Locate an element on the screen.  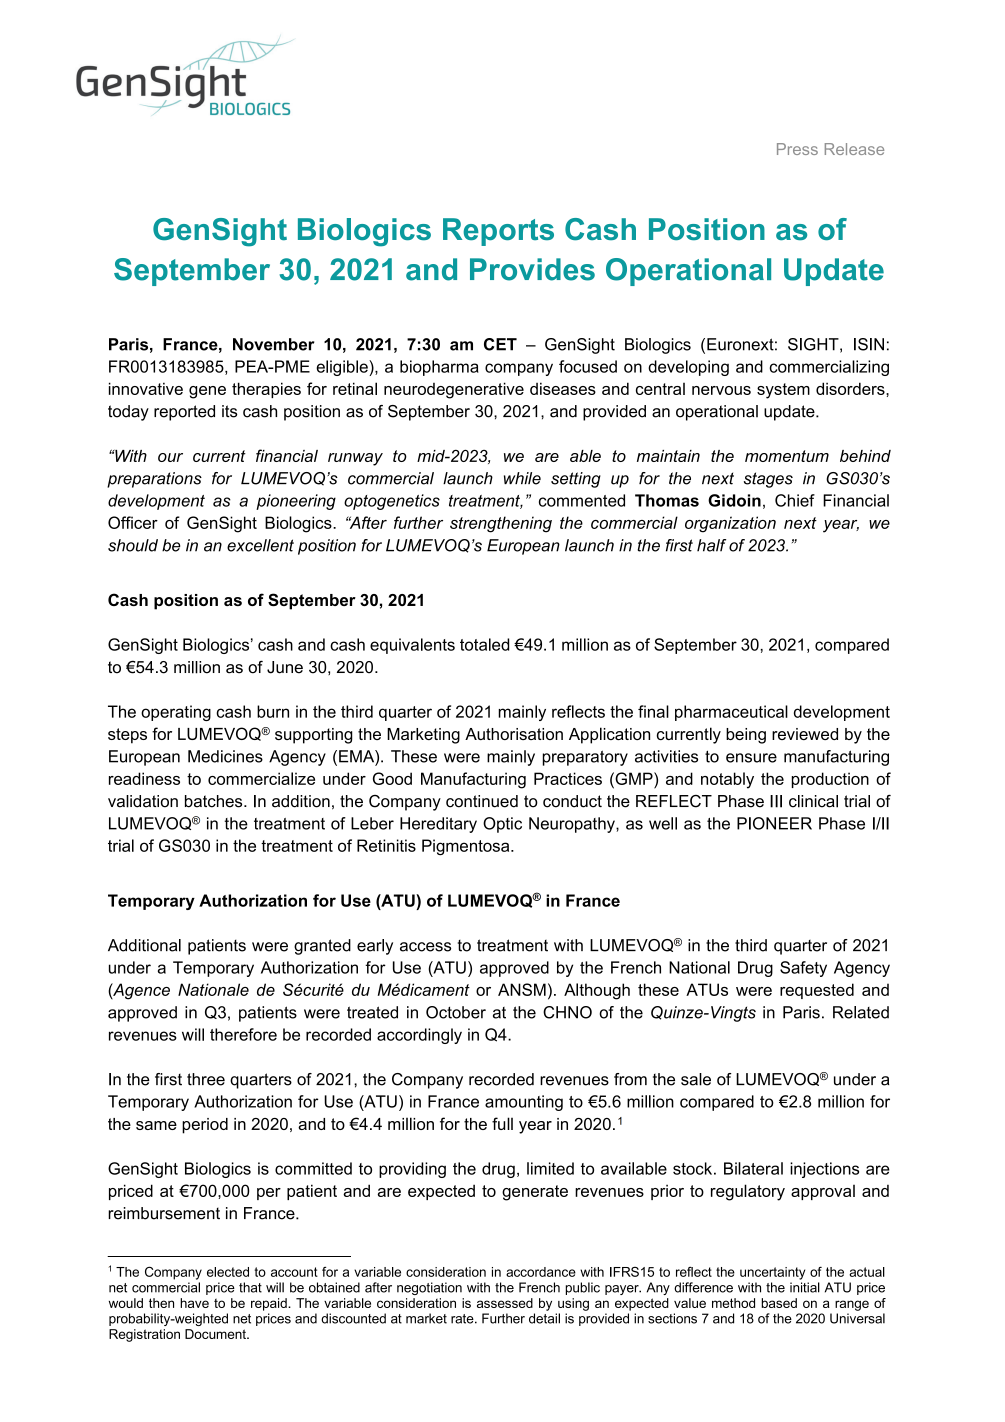
Reports is located at coordinates (498, 232).
